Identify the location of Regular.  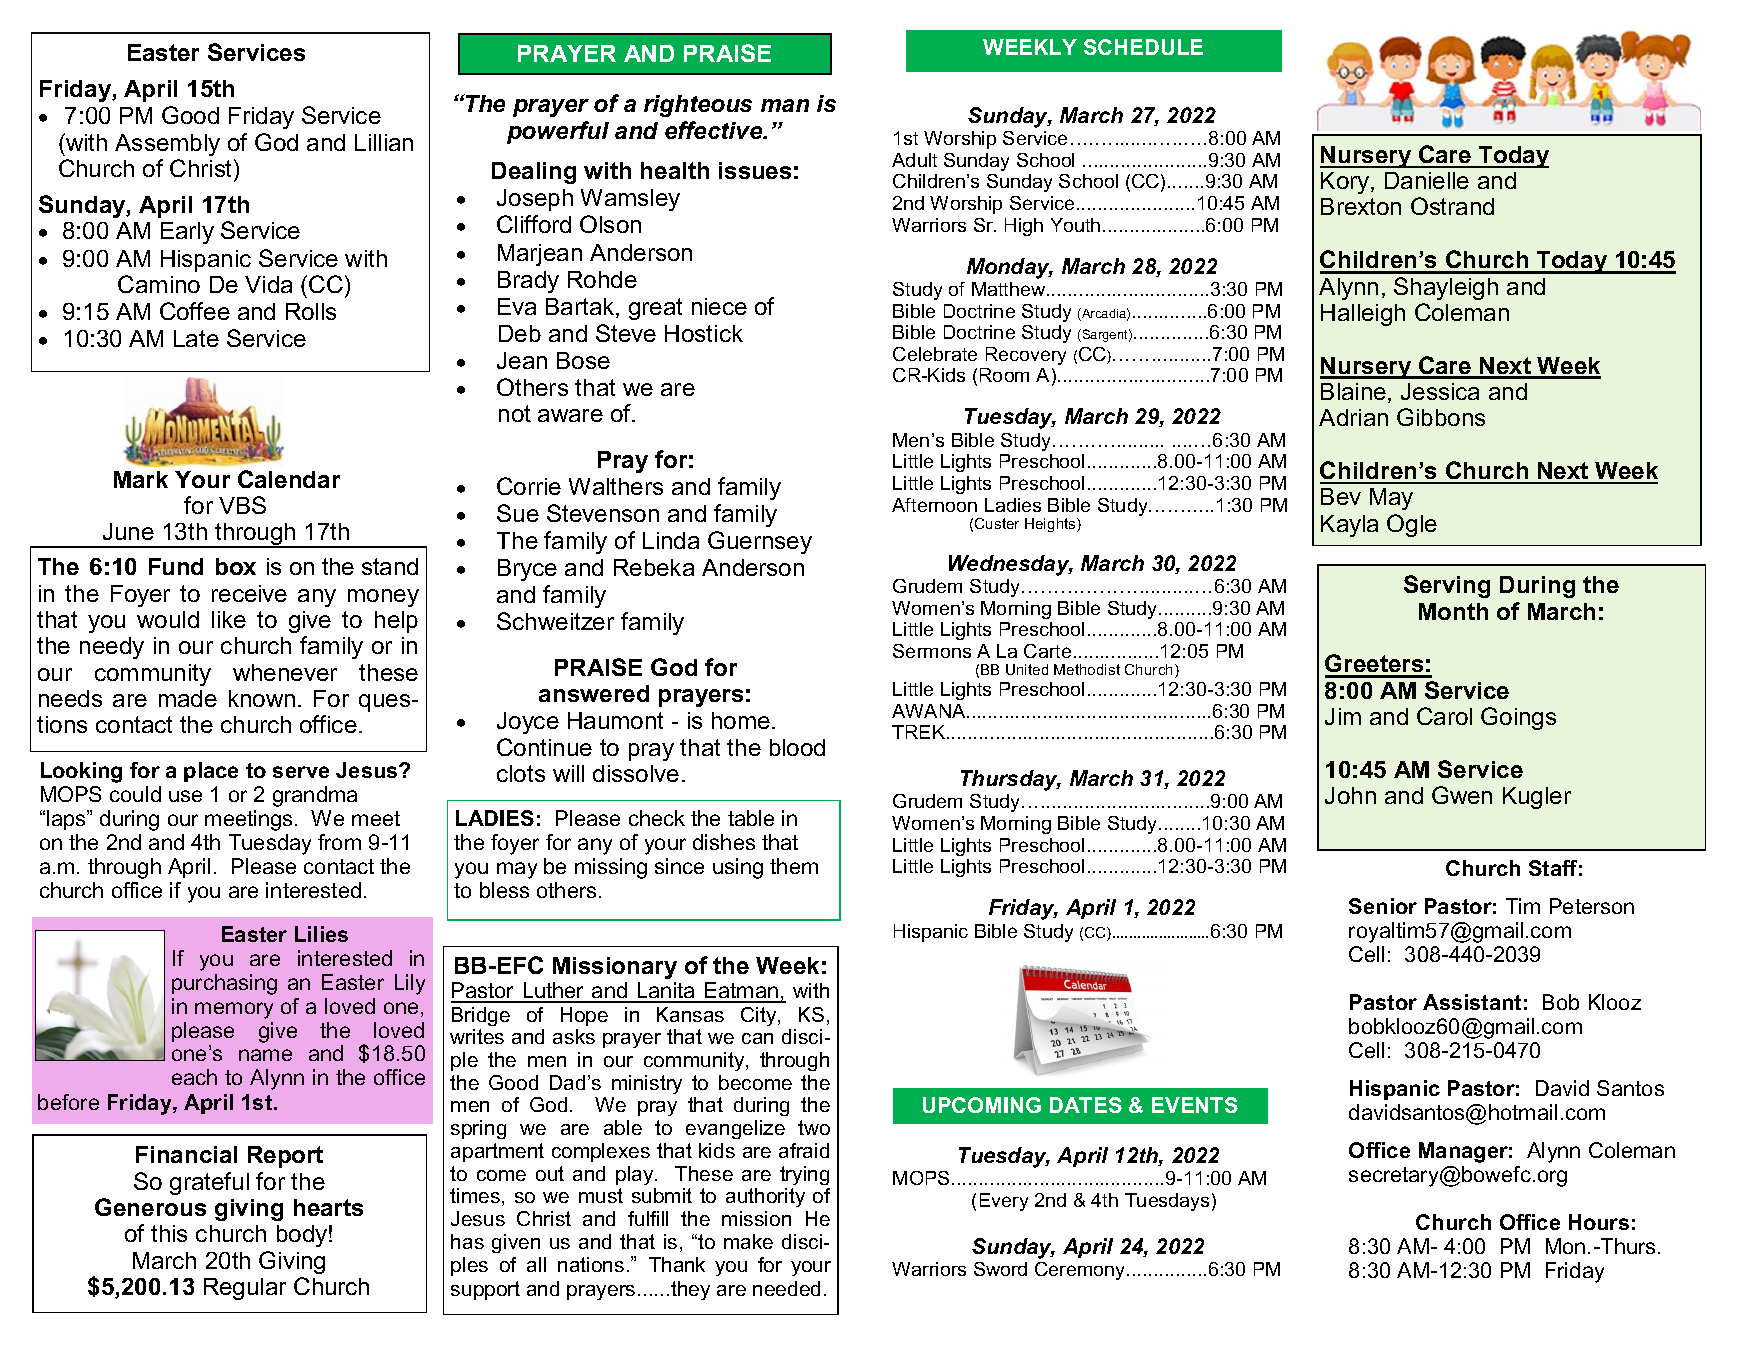
(245, 1289).
